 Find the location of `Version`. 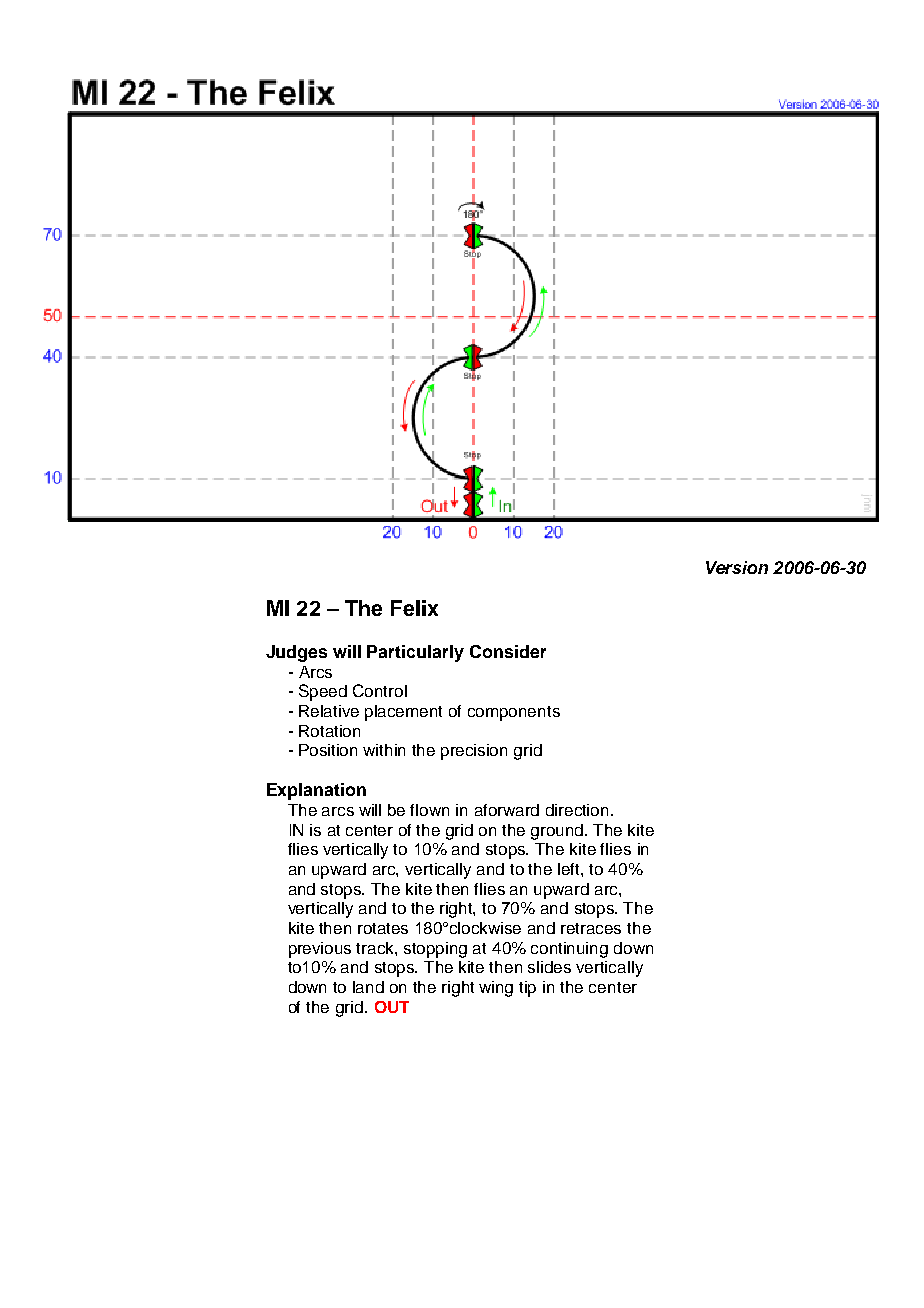

Version is located at coordinates (737, 567).
